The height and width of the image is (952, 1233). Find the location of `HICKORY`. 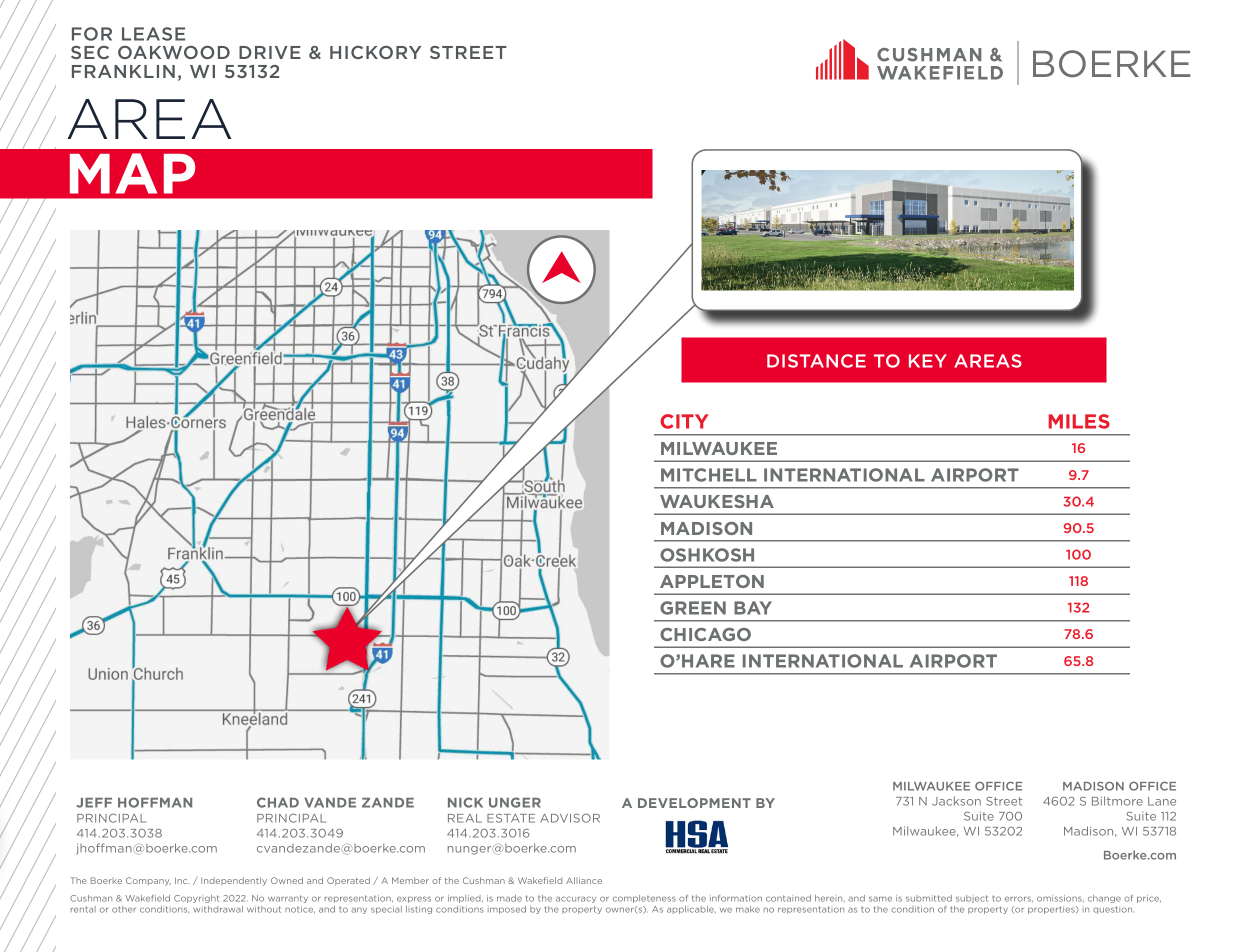

HICKORY is located at coordinates (375, 52).
